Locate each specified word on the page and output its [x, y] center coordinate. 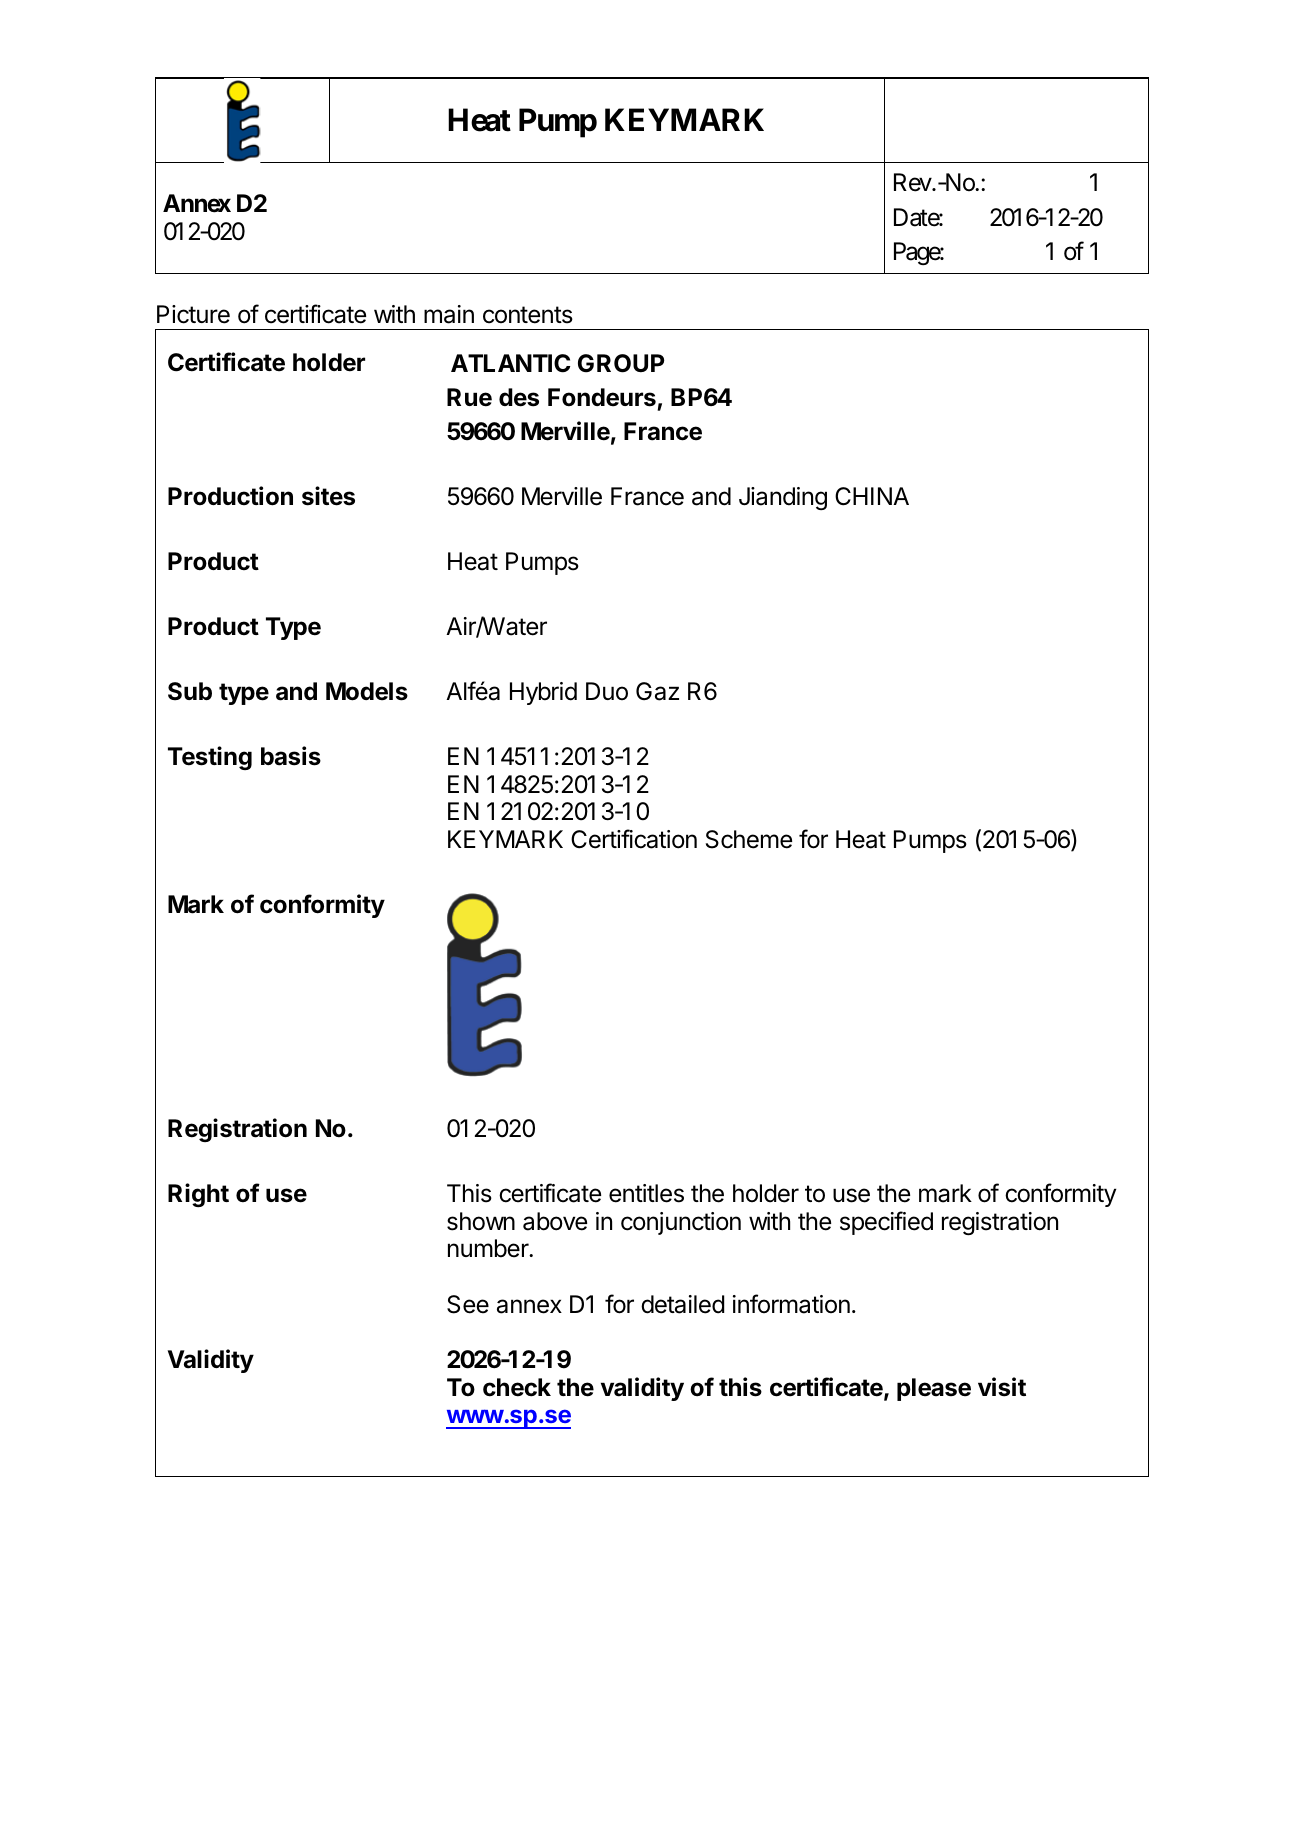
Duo [607, 691]
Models [367, 691]
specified [886, 1223]
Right [198, 1195]
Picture [193, 314]
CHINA [872, 496]
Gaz [657, 691]
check [517, 1387]
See [468, 1304]
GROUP [621, 363]
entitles [646, 1193]
